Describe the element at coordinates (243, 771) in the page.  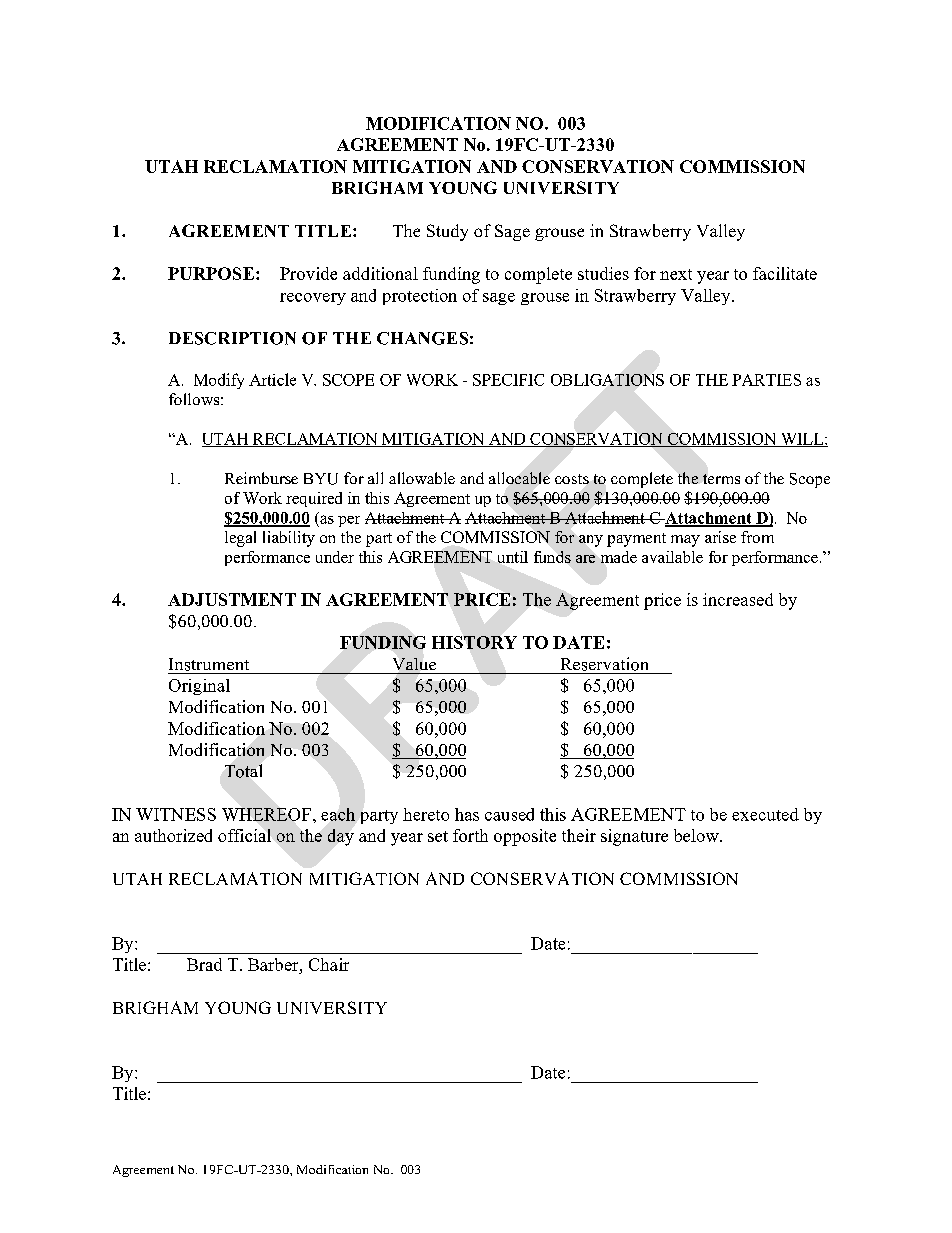
I see `Total` at that location.
